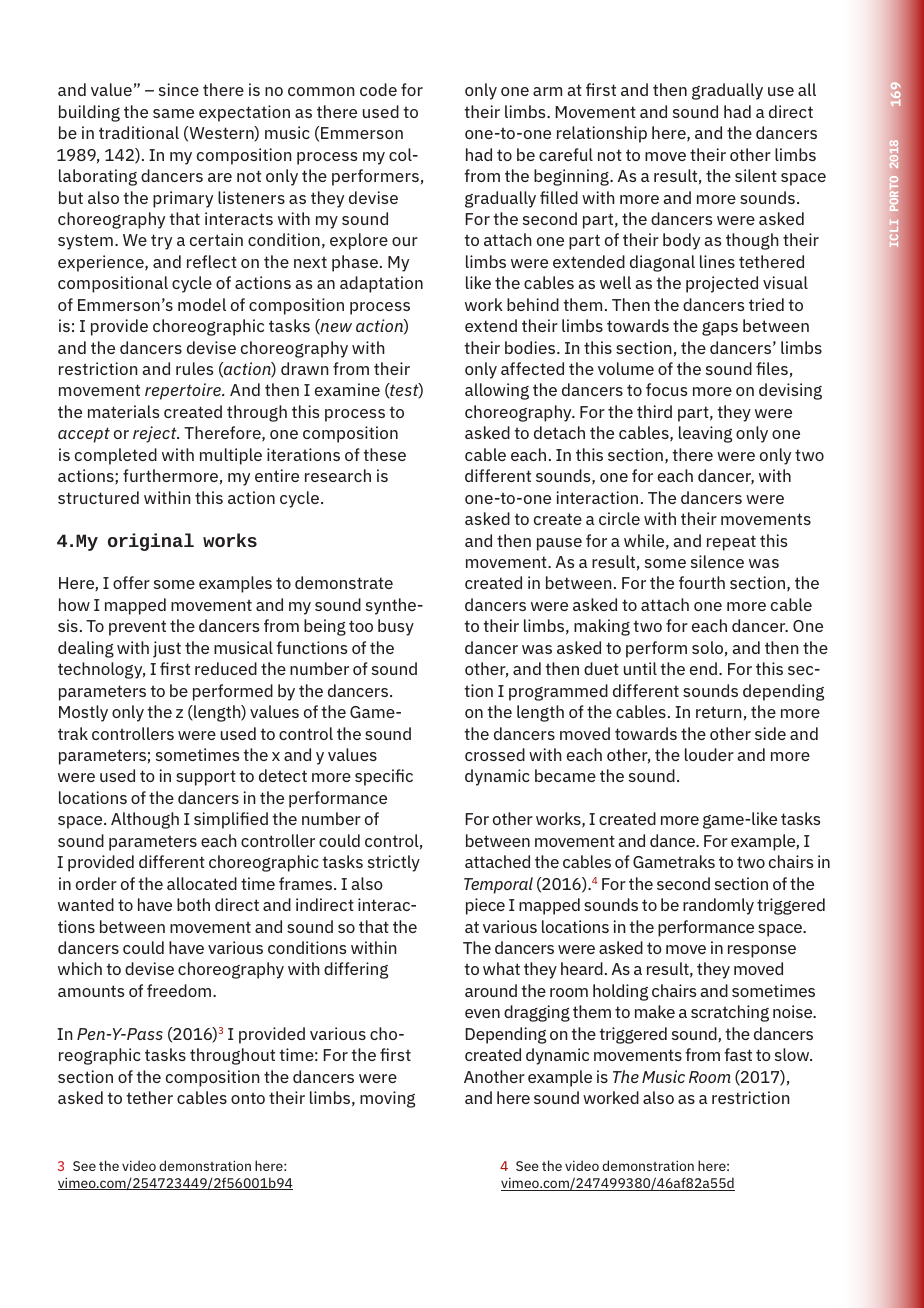  Describe the element at coordinates (384, 777) in the screenshot. I see `specific` at that location.
